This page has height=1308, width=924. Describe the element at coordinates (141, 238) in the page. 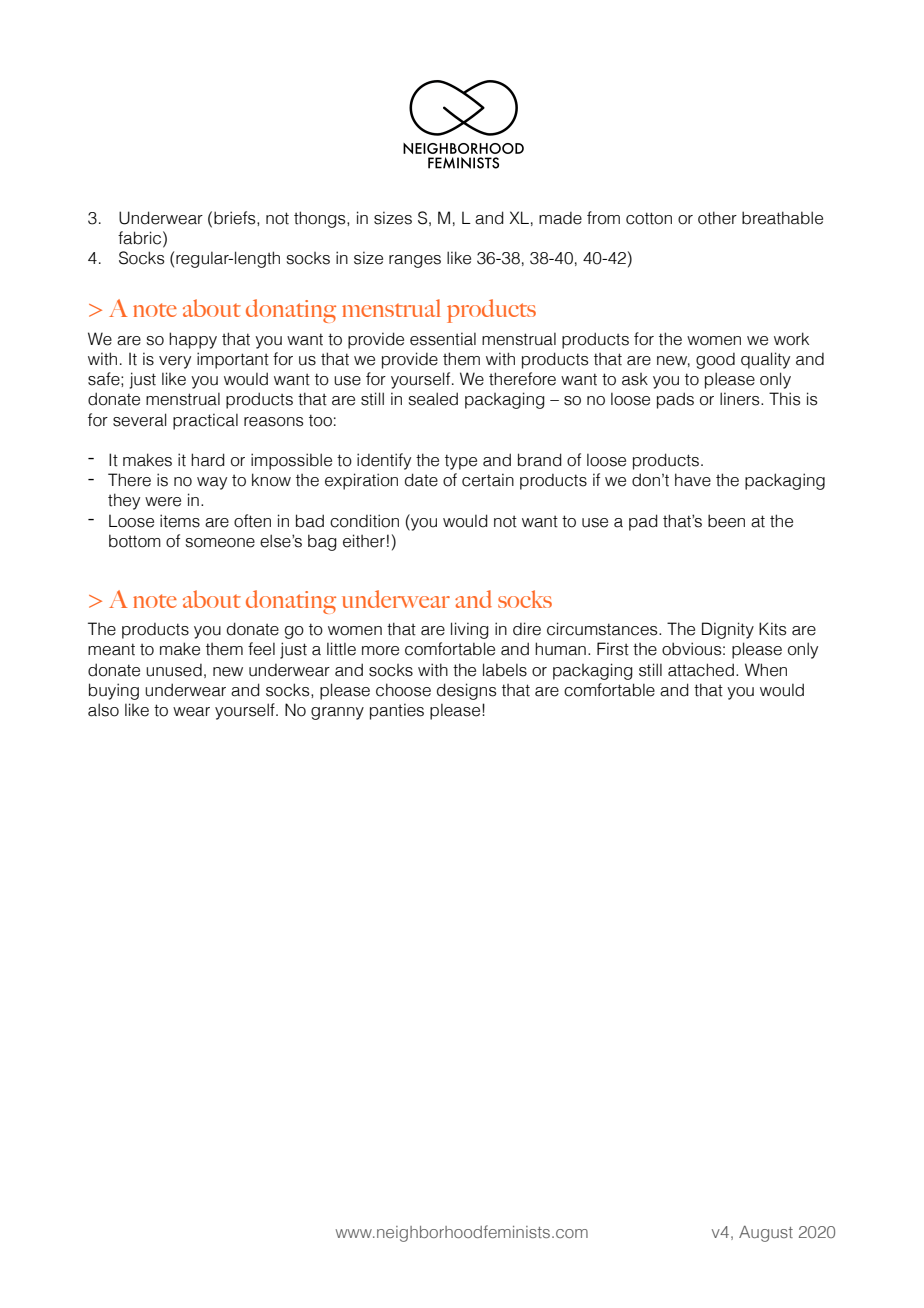

I see `fabric` at that location.
